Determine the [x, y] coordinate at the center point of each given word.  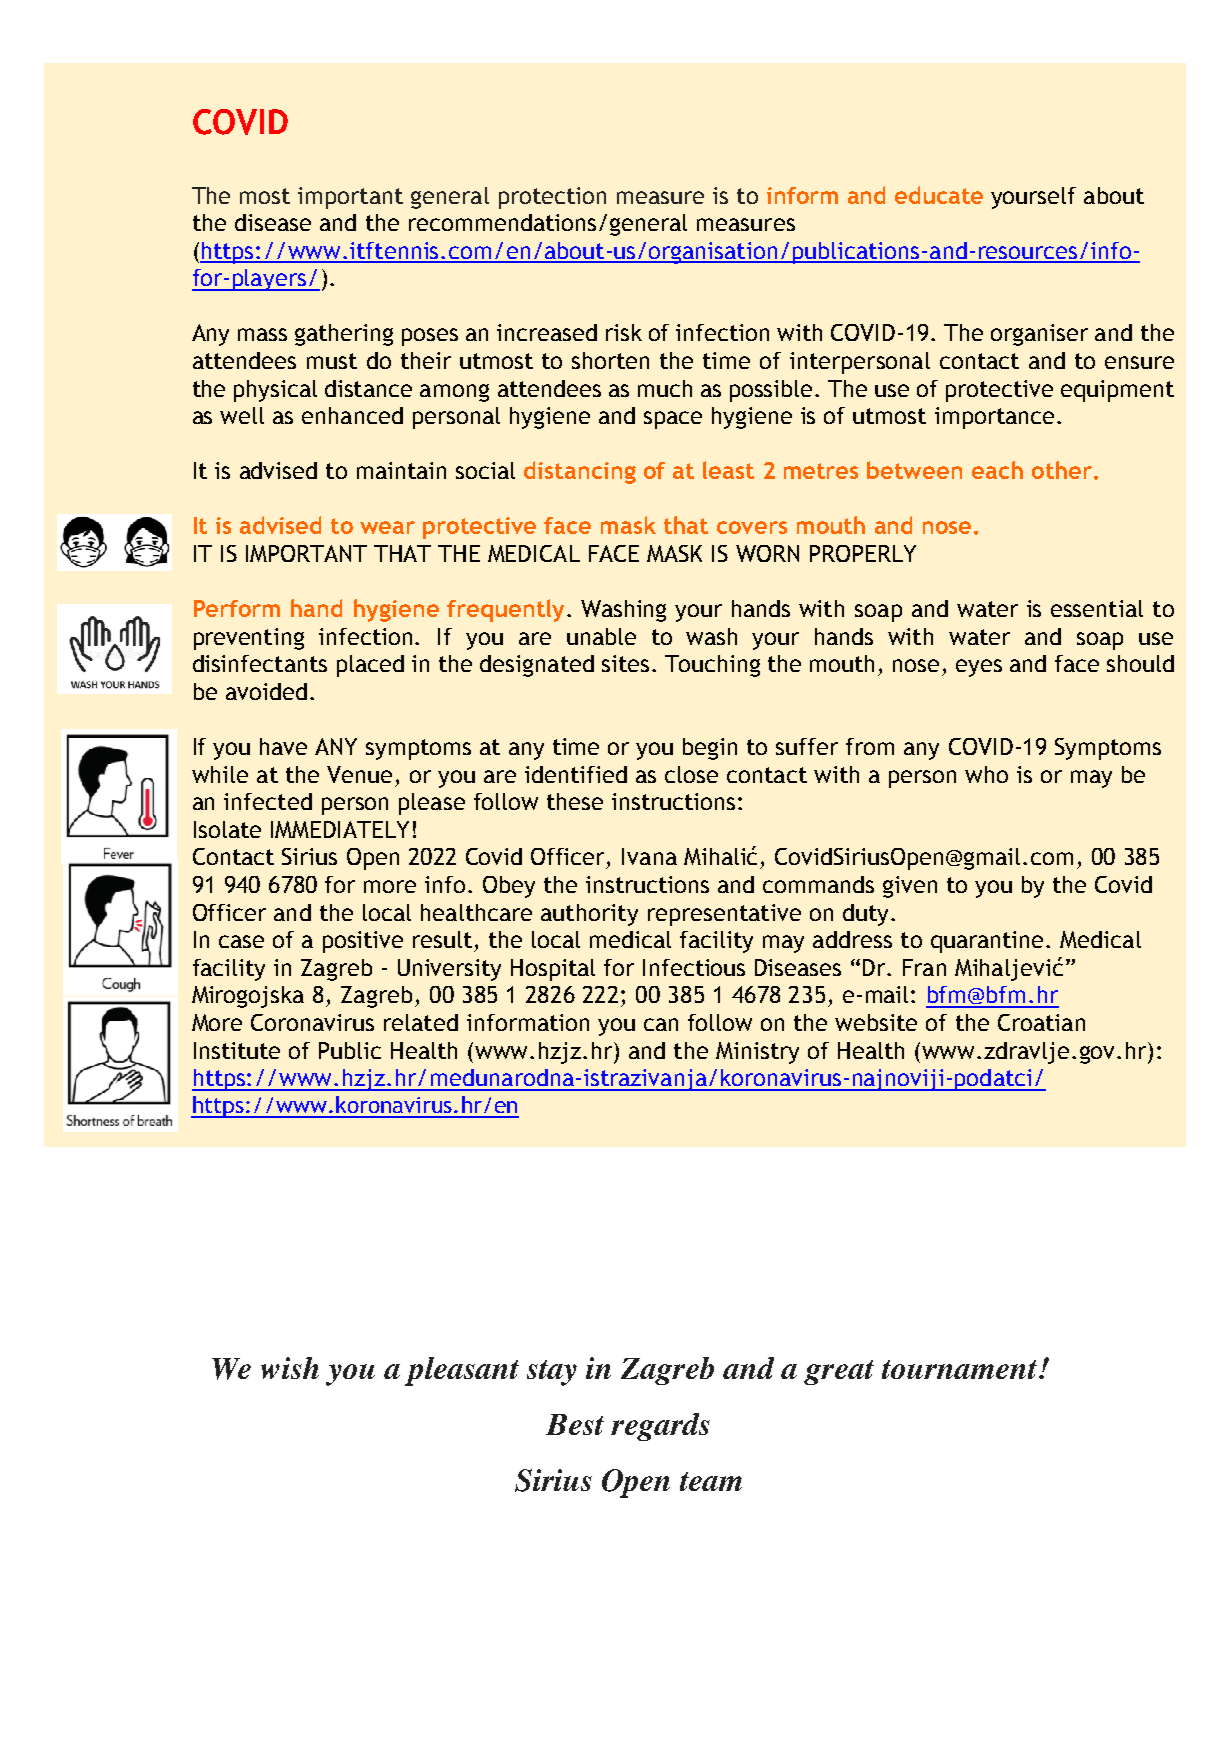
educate [939, 195]
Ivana [649, 856]
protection [552, 198]
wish [290, 1368]
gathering [344, 335]
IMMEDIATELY [340, 829]
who [986, 774]
